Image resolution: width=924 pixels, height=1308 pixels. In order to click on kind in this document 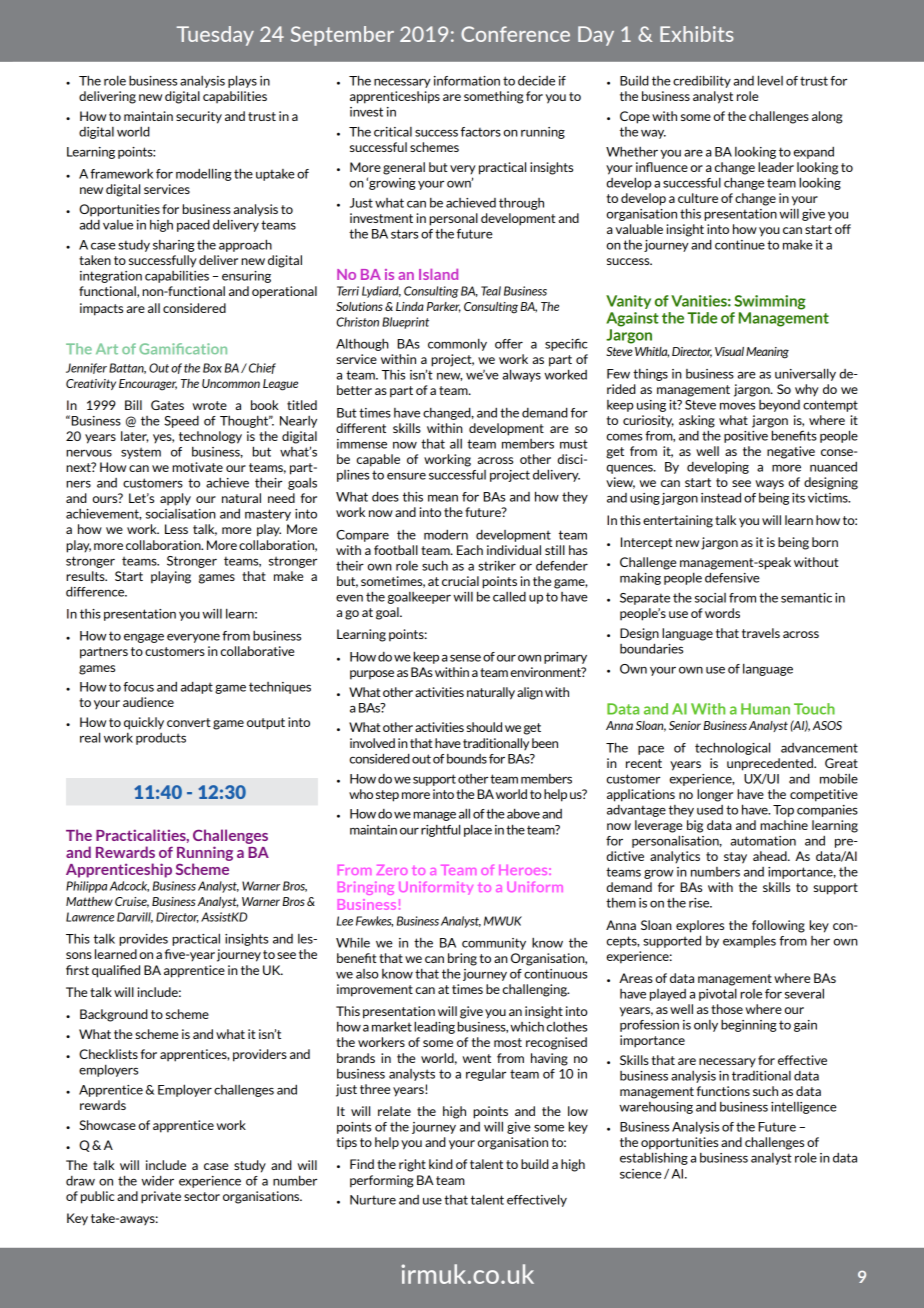, I will do `click(441, 1164)`.
